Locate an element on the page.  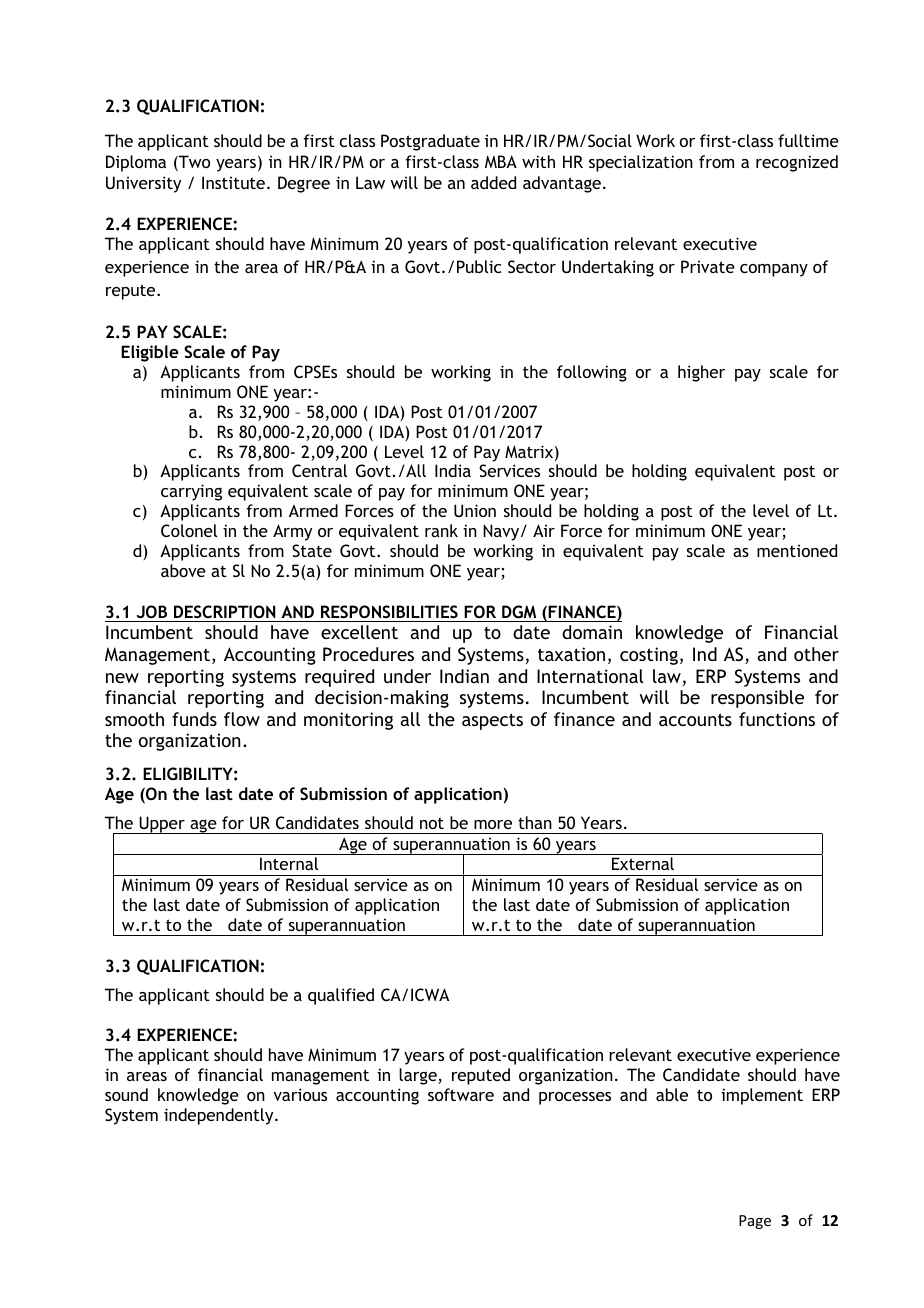
higher is located at coordinates (701, 373).
